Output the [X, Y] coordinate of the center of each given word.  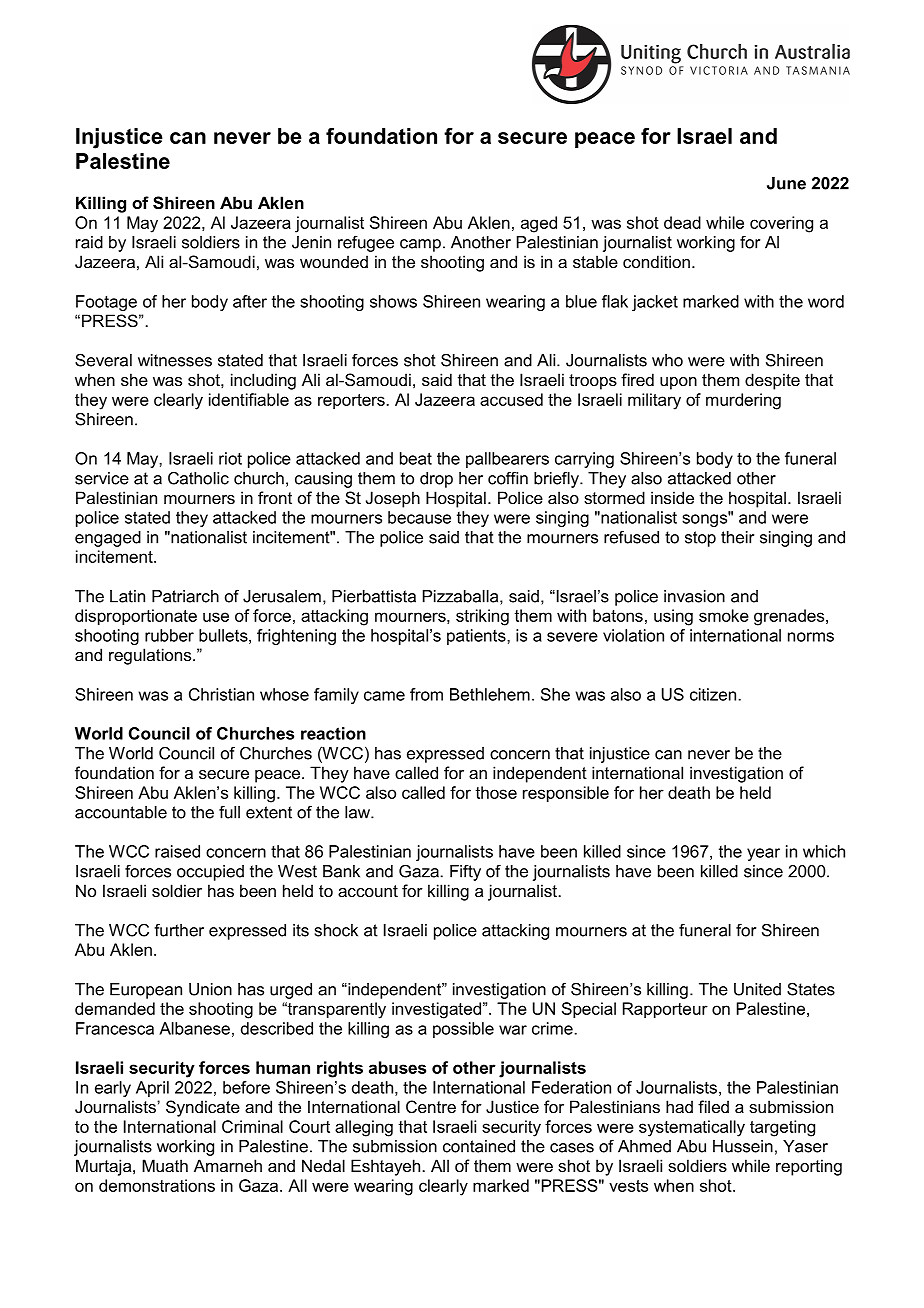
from [426, 694]
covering [781, 224]
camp [420, 245]
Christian [221, 694]
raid [89, 242]
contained [479, 1146]
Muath [165, 1165]
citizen [713, 694]
